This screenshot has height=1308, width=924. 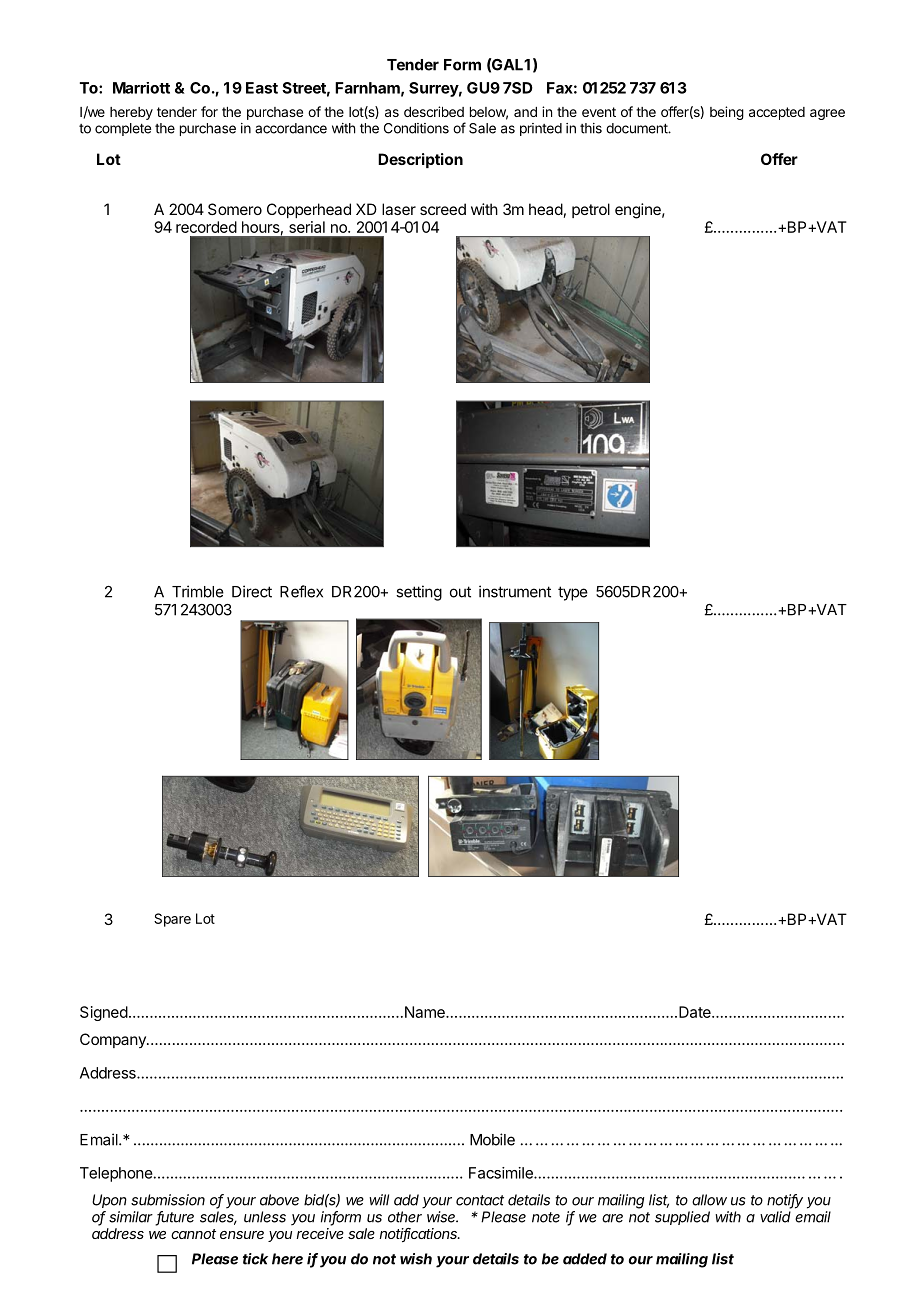 What do you see at coordinates (709, 1200) in the screenshot?
I see `allow` at bounding box center [709, 1200].
